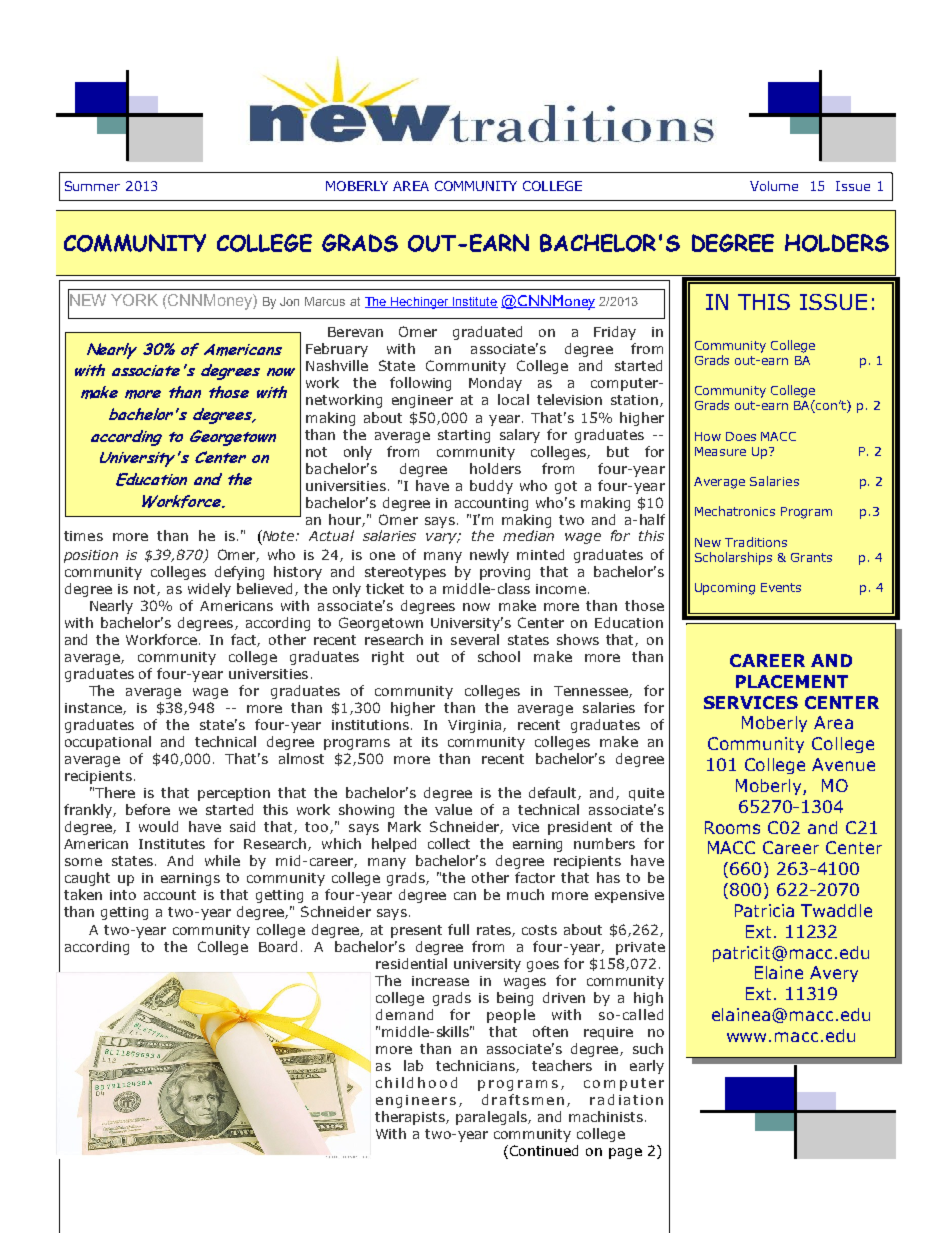  I want to click on paralegals, so click(492, 1118).
